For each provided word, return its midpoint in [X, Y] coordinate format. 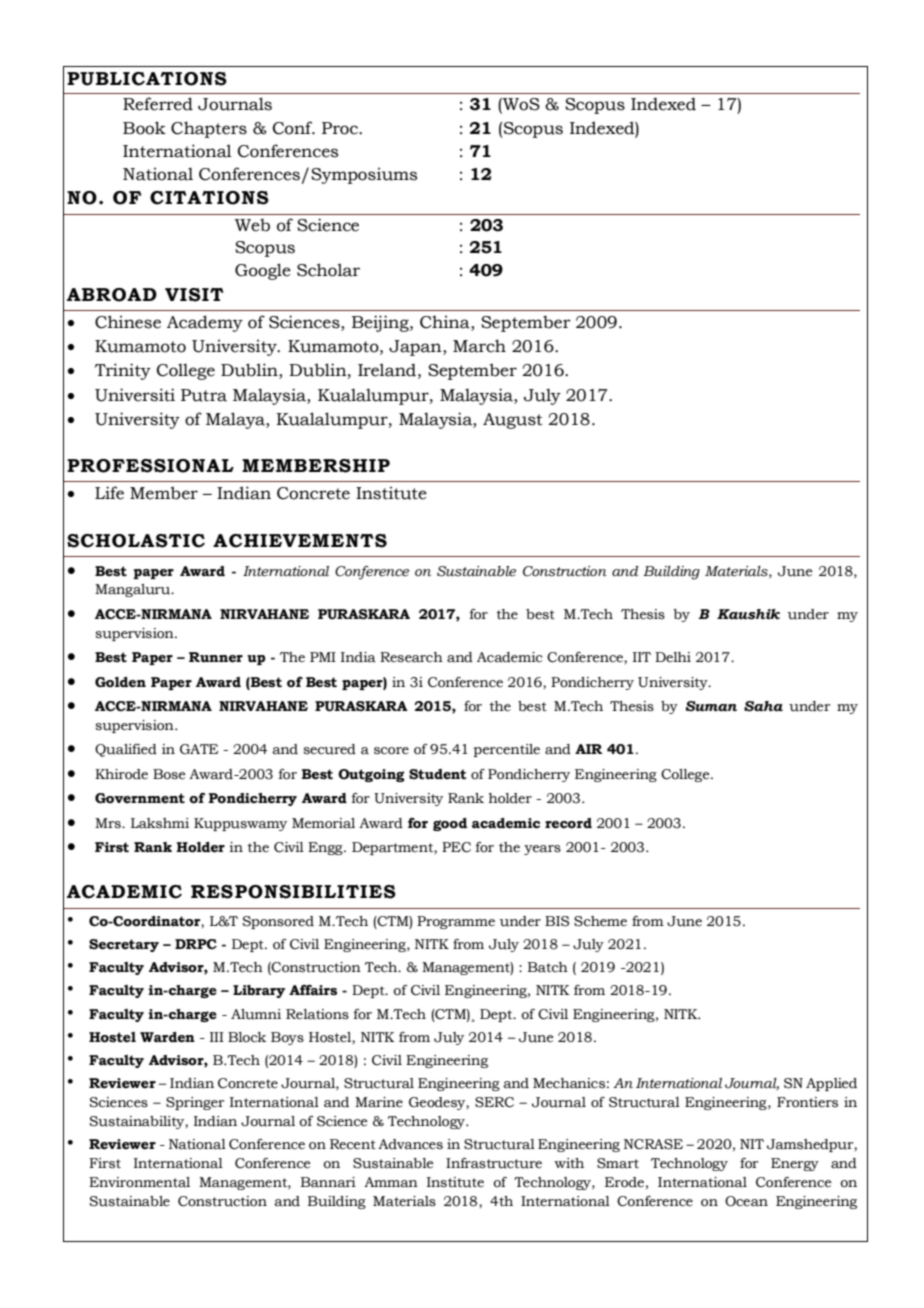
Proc [341, 128]
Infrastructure [494, 1163]
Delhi [673, 657]
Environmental [139, 1182]
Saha [763, 706]
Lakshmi [160, 823]
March [479, 346]
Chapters [209, 129]
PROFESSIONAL [150, 466]
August [513, 421]
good [450, 824]
